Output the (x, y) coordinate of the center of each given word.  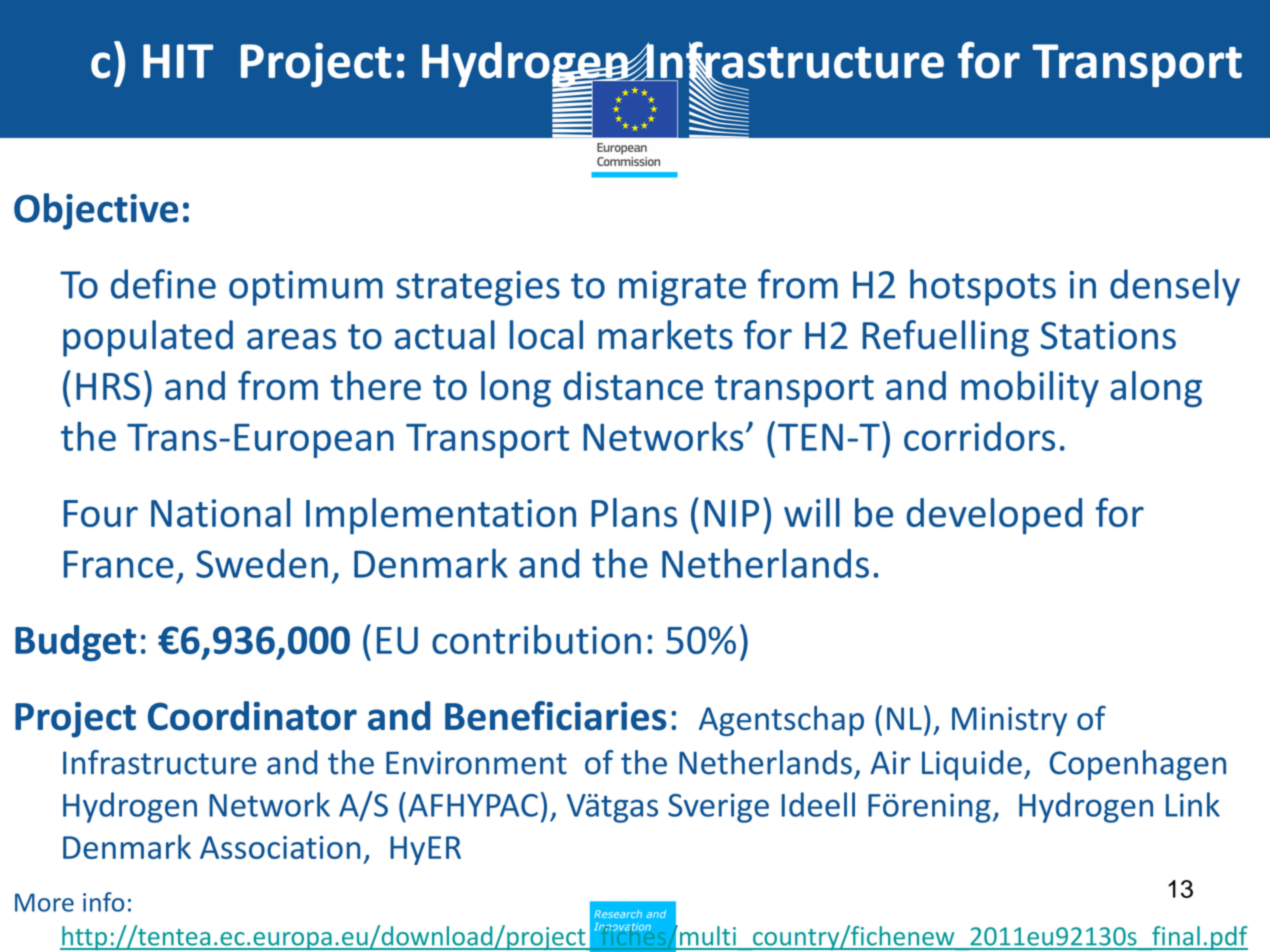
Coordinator (252, 716)
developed (994, 516)
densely (1175, 287)
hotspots (983, 287)
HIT (178, 61)
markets (665, 335)
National (220, 512)
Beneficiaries (556, 716)
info (103, 902)
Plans (634, 512)
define (163, 284)
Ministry (1009, 721)
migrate (682, 288)
